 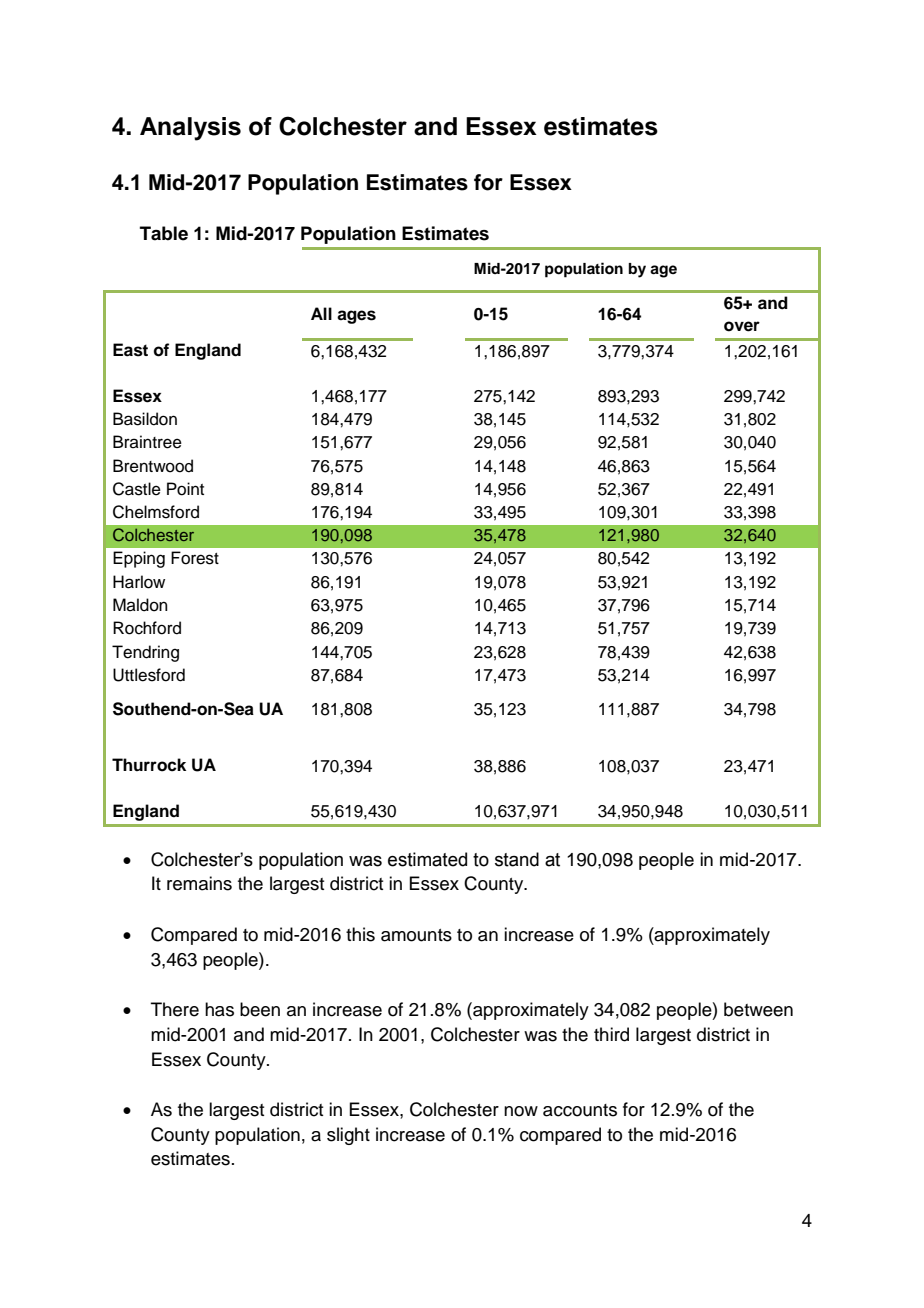 What do you see at coordinates (427, 859) in the document?
I see `estimated` at bounding box center [427, 859].
